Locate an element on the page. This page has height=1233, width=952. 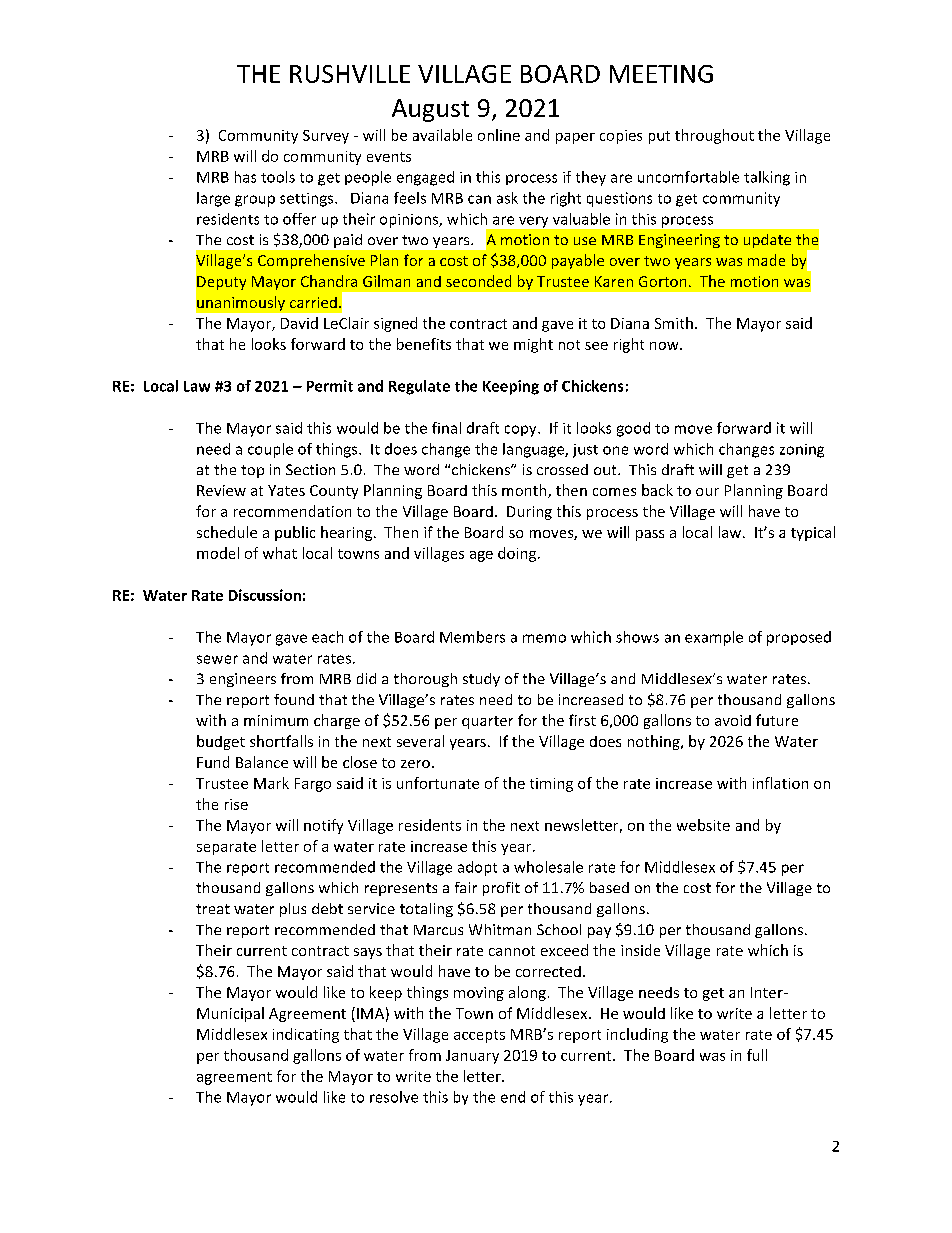
Survey is located at coordinates (326, 137).
